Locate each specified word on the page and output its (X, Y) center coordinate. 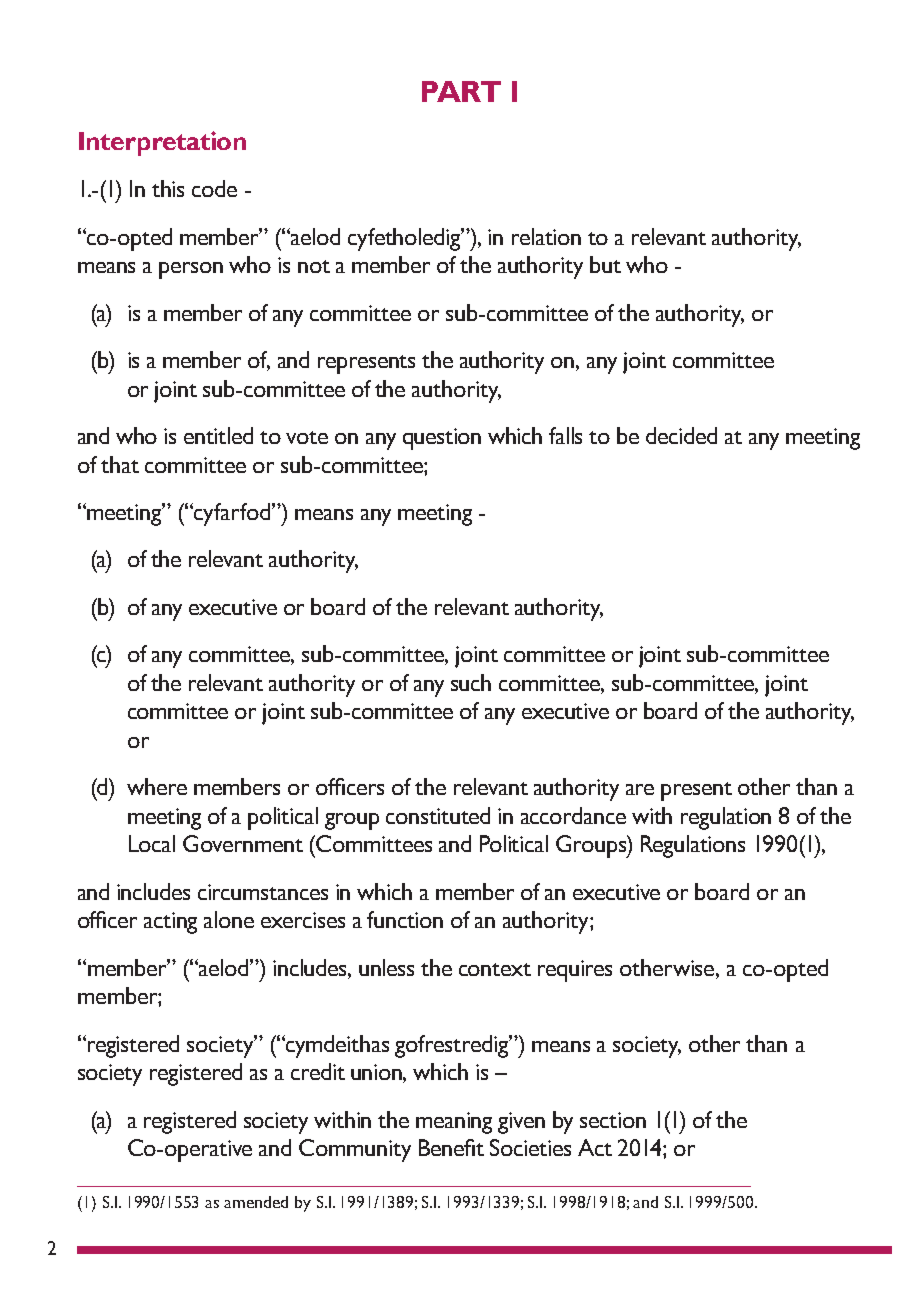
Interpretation (162, 143)
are (640, 789)
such (471, 682)
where (157, 786)
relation (546, 236)
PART (461, 91)
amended (256, 1202)
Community (355, 1150)
